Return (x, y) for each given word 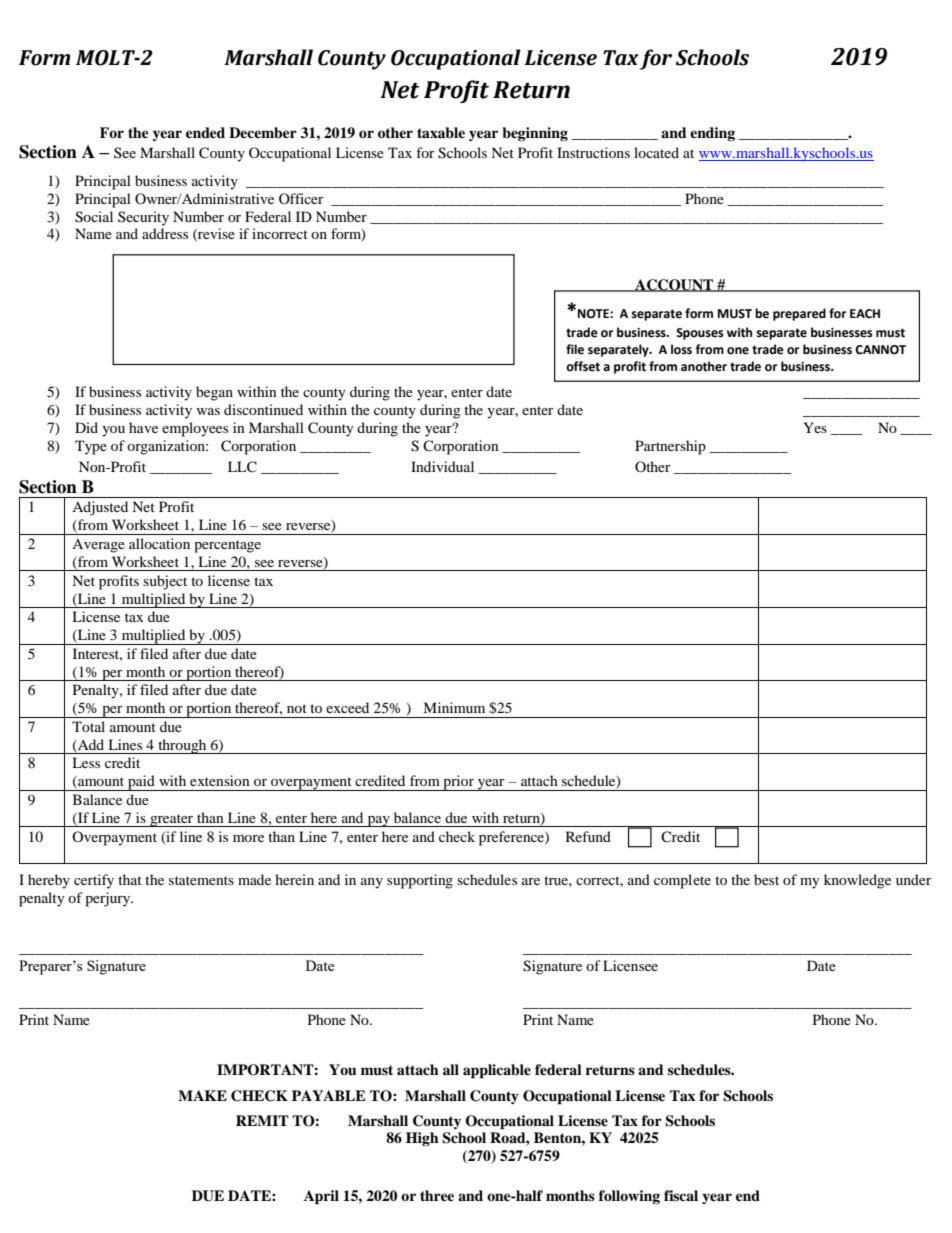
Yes (815, 427)
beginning (535, 134)
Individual (442, 466)
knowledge (857, 881)
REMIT (262, 1120)
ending (712, 134)
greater (172, 820)
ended (205, 132)
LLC (242, 467)
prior (458, 783)
